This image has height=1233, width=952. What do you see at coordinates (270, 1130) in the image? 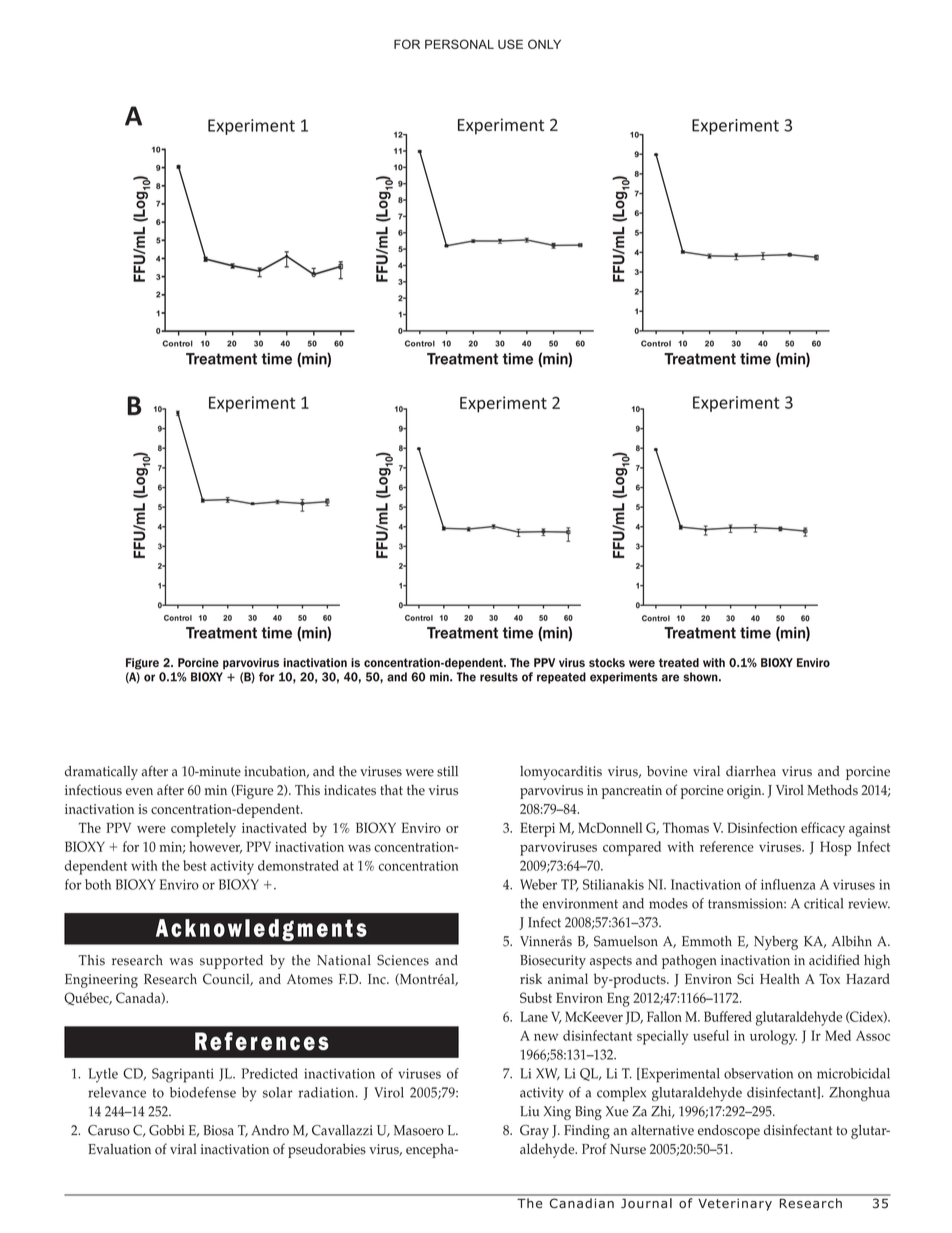
I see `Andro` at bounding box center [270, 1130].
